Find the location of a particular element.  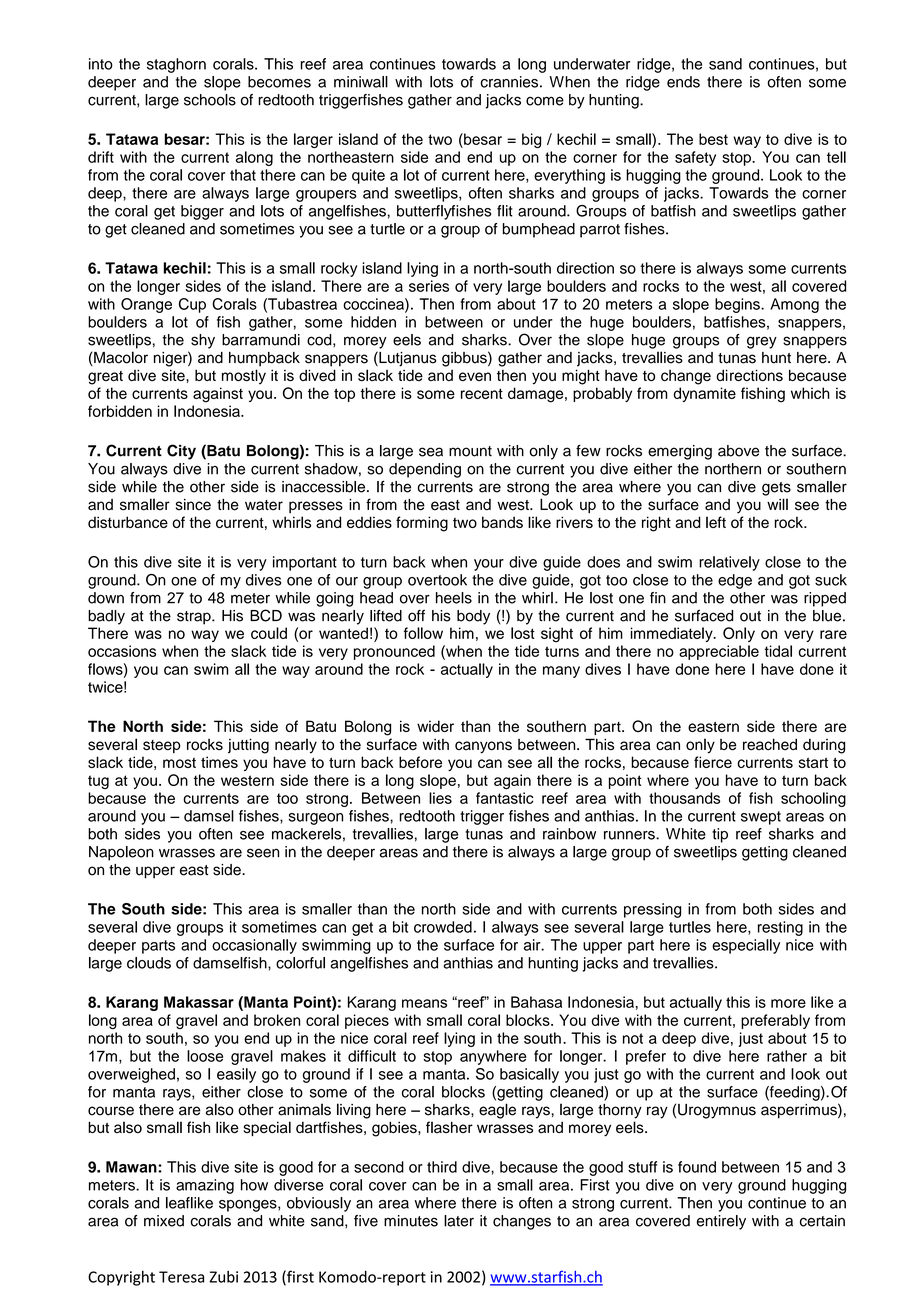

later is located at coordinates (459, 1221).
